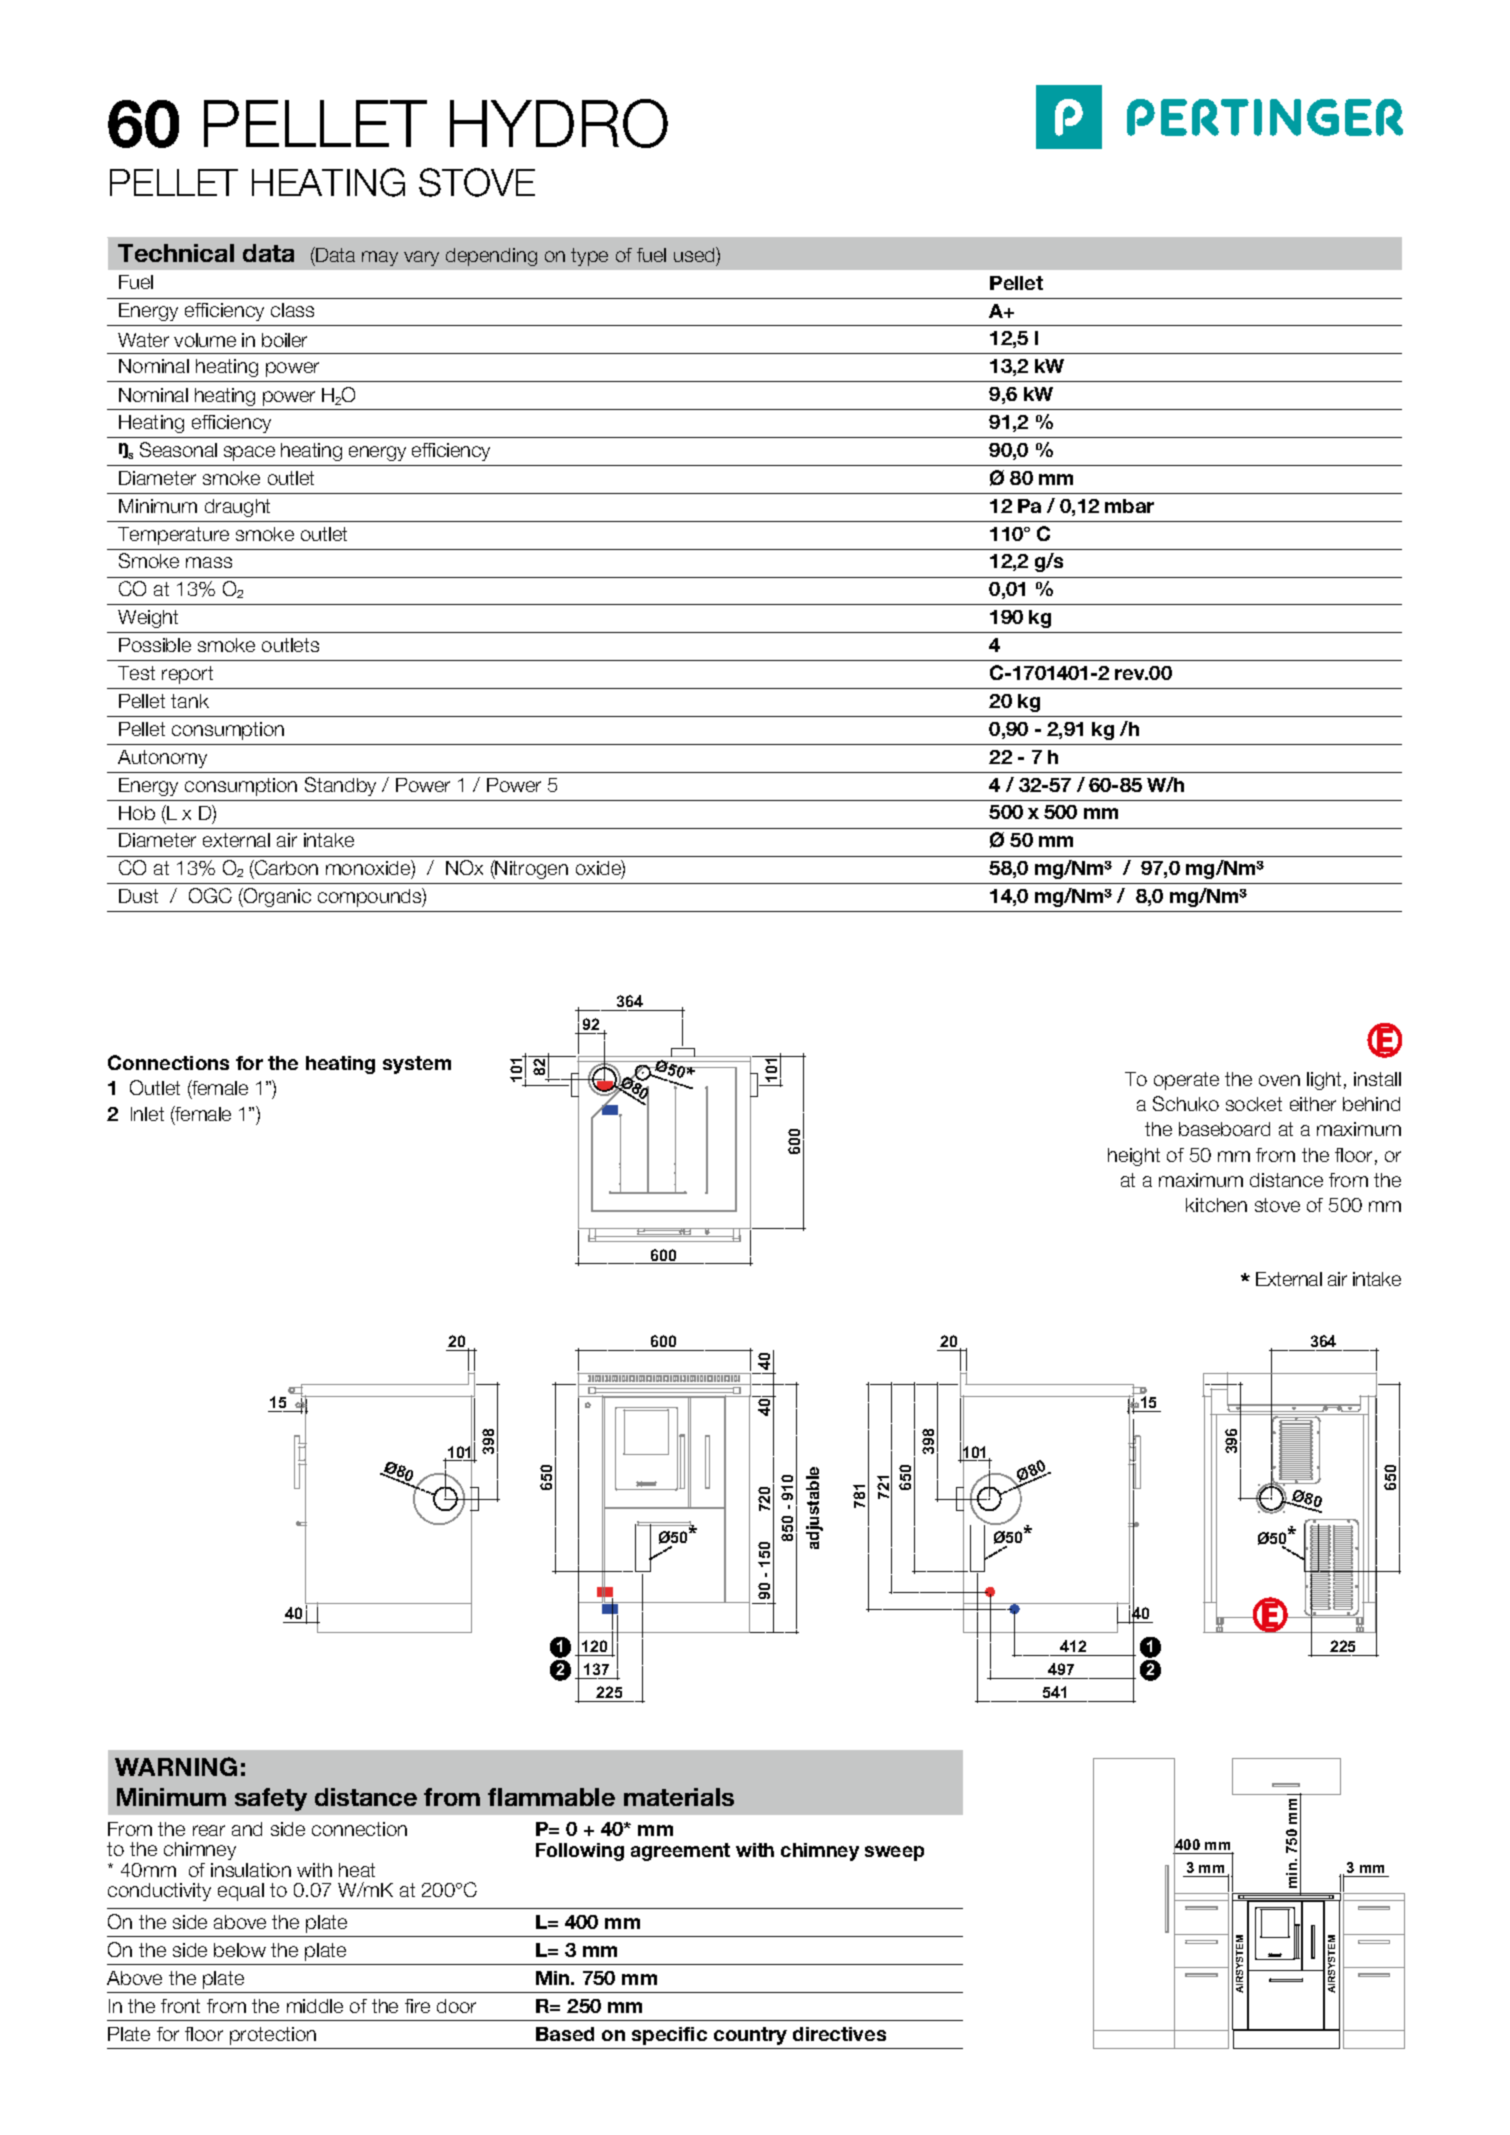 This screenshot has height=2135, width=1510. What do you see at coordinates (695, 254) in the screenshot?
I see `used` at bounding box center [695, 254].
